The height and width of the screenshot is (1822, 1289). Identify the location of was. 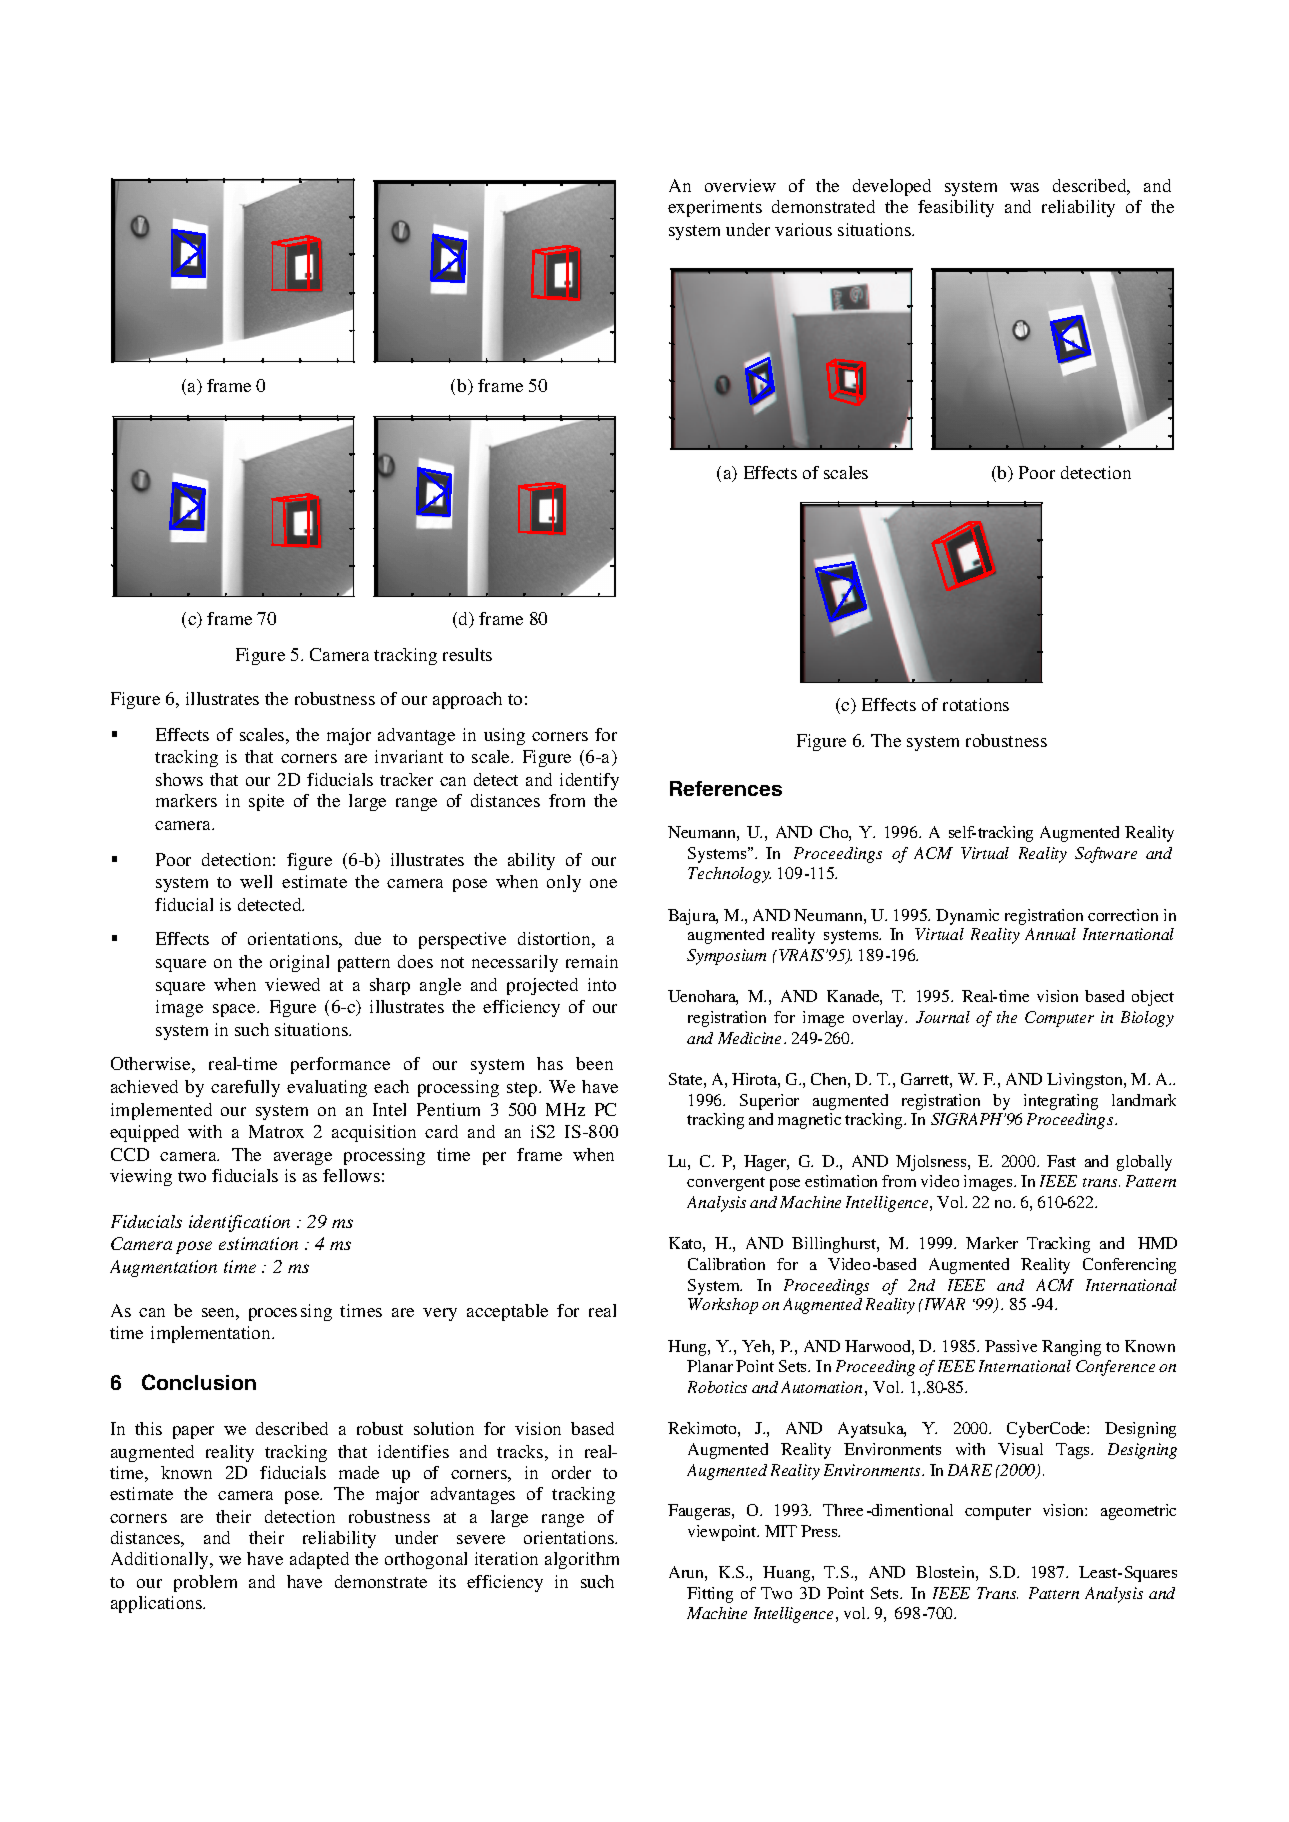
(1024, 187).
